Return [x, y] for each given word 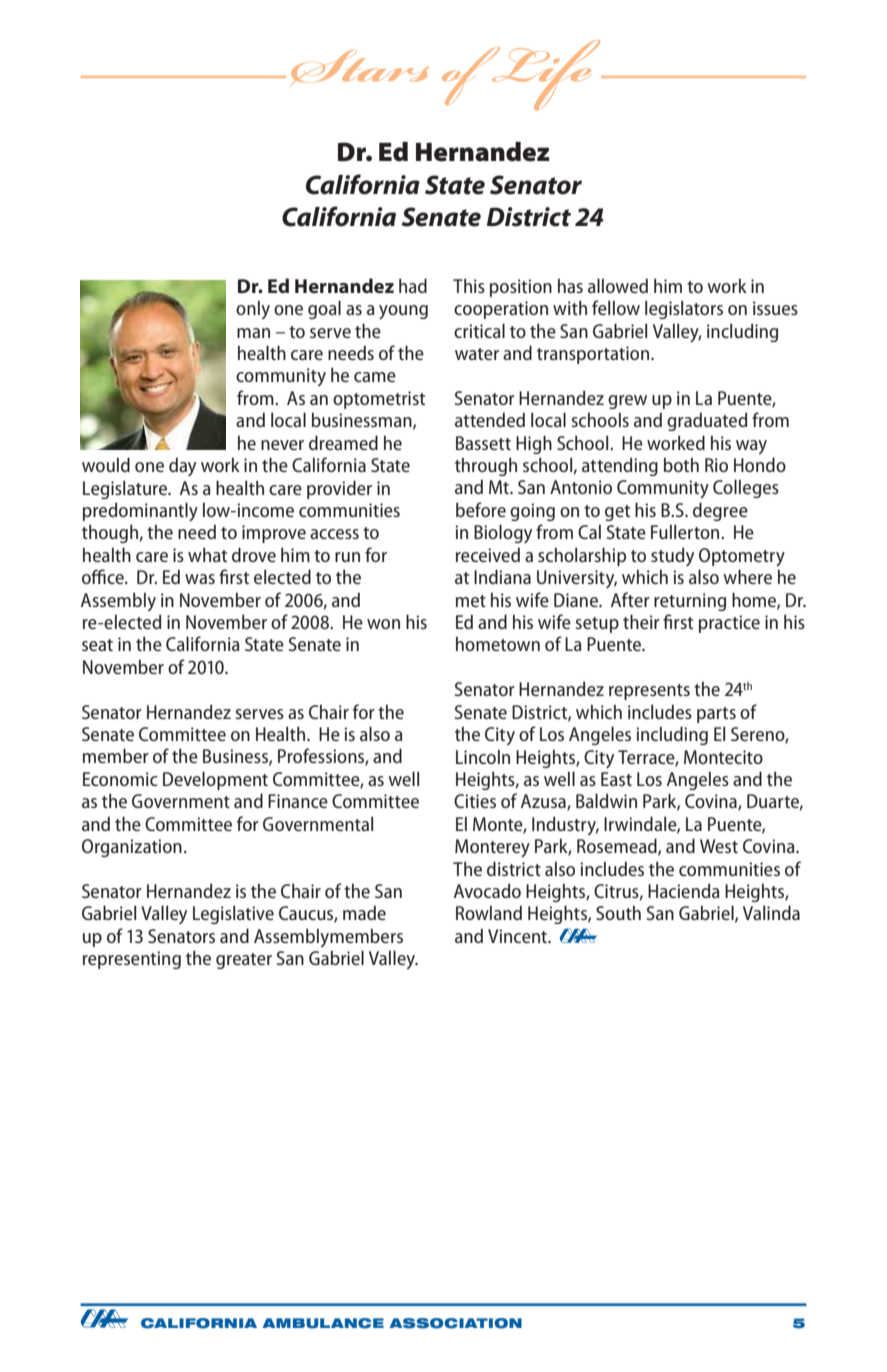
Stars [359, 68]
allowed [618, 285]
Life [546, 75]
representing [132, 960]
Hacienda [684, 890]
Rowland [489, 912]
